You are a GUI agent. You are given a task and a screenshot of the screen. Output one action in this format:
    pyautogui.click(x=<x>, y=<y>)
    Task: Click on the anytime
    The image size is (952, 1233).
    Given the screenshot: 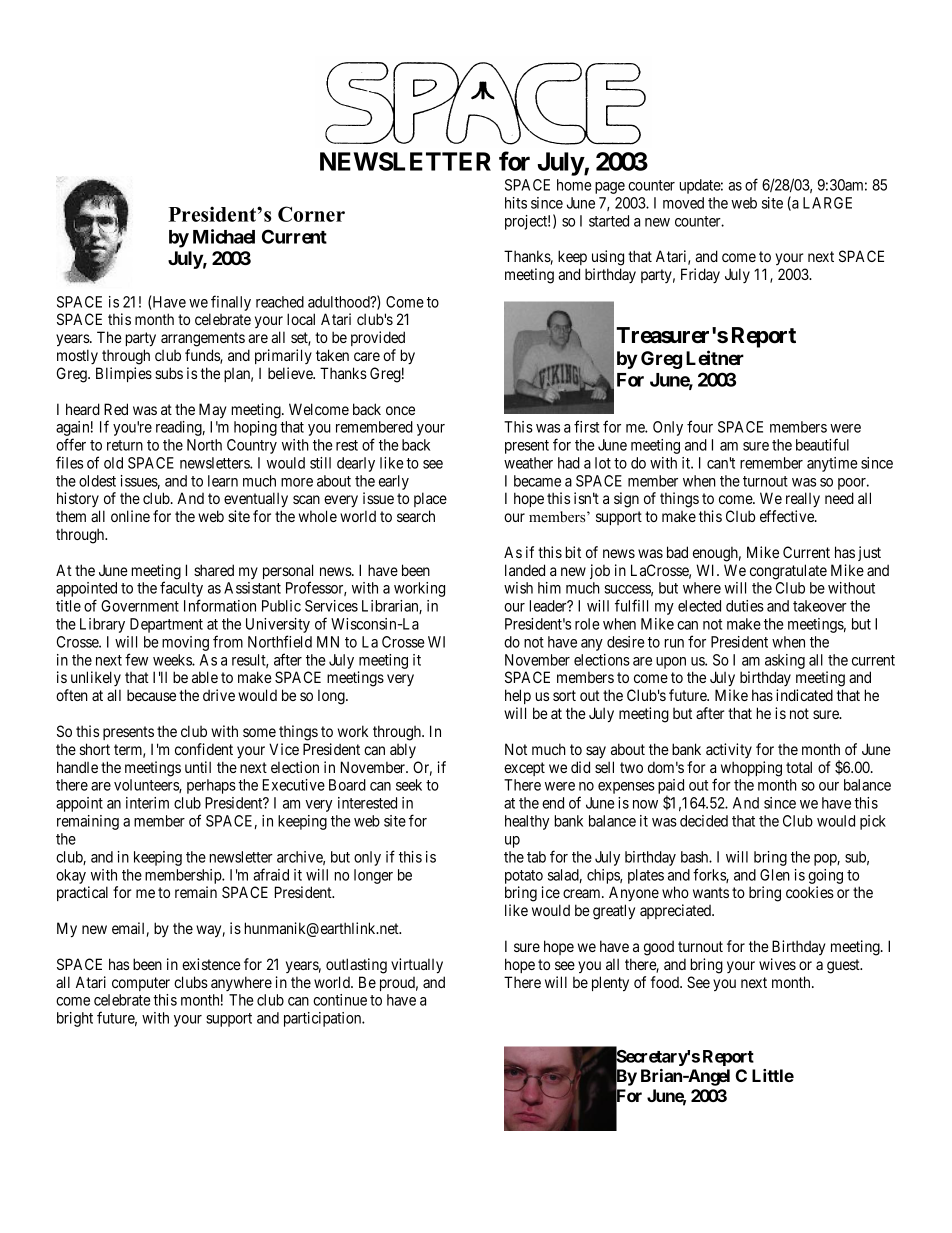 What is the action you would take?
    pyautogui.click(x=832, y=464)
